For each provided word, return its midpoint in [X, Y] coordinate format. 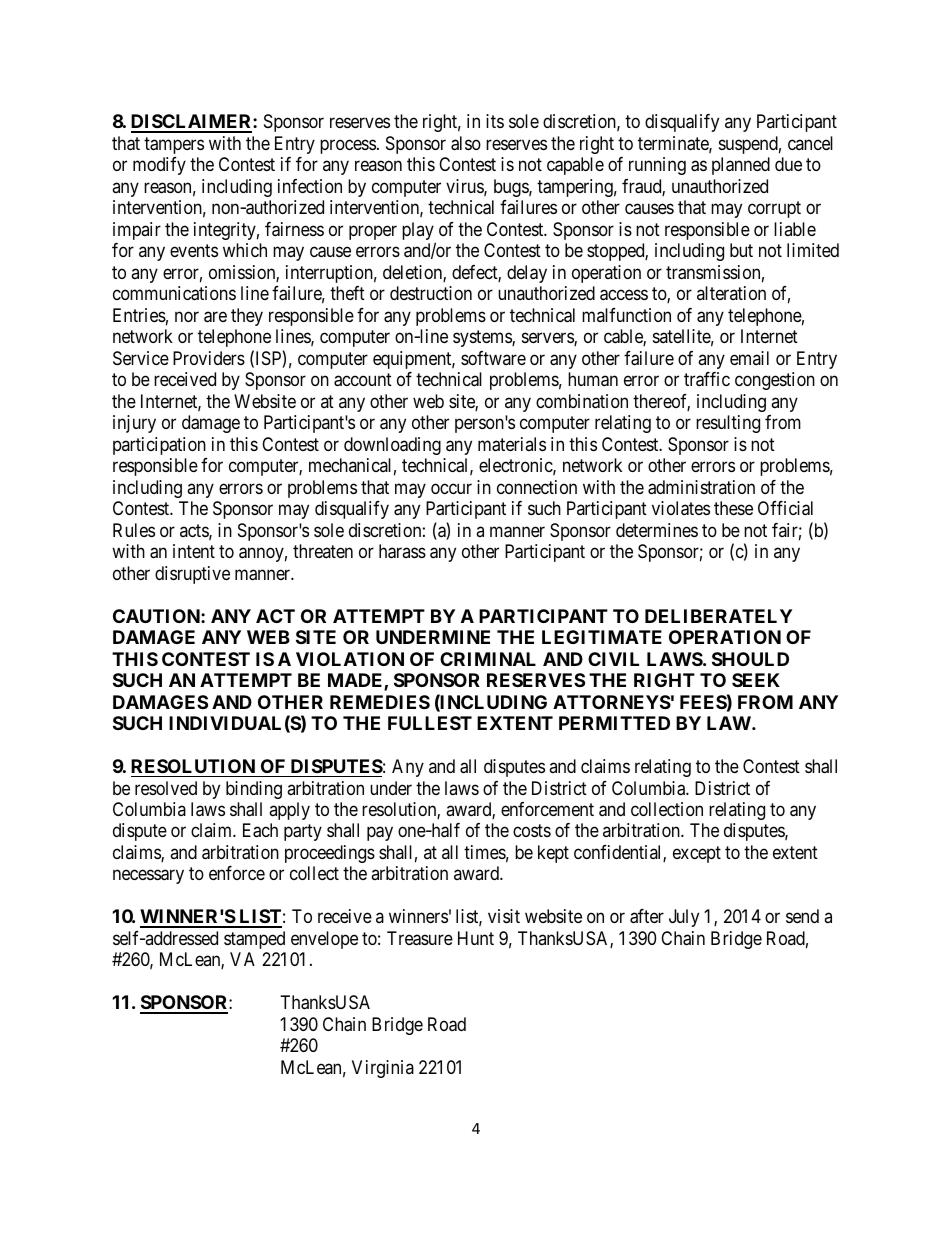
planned [741, 166]
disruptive [192, 575]
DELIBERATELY [718, 616]
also [466, 143]
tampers [174, 145]
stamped [254, 940]
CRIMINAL [488, 659]
